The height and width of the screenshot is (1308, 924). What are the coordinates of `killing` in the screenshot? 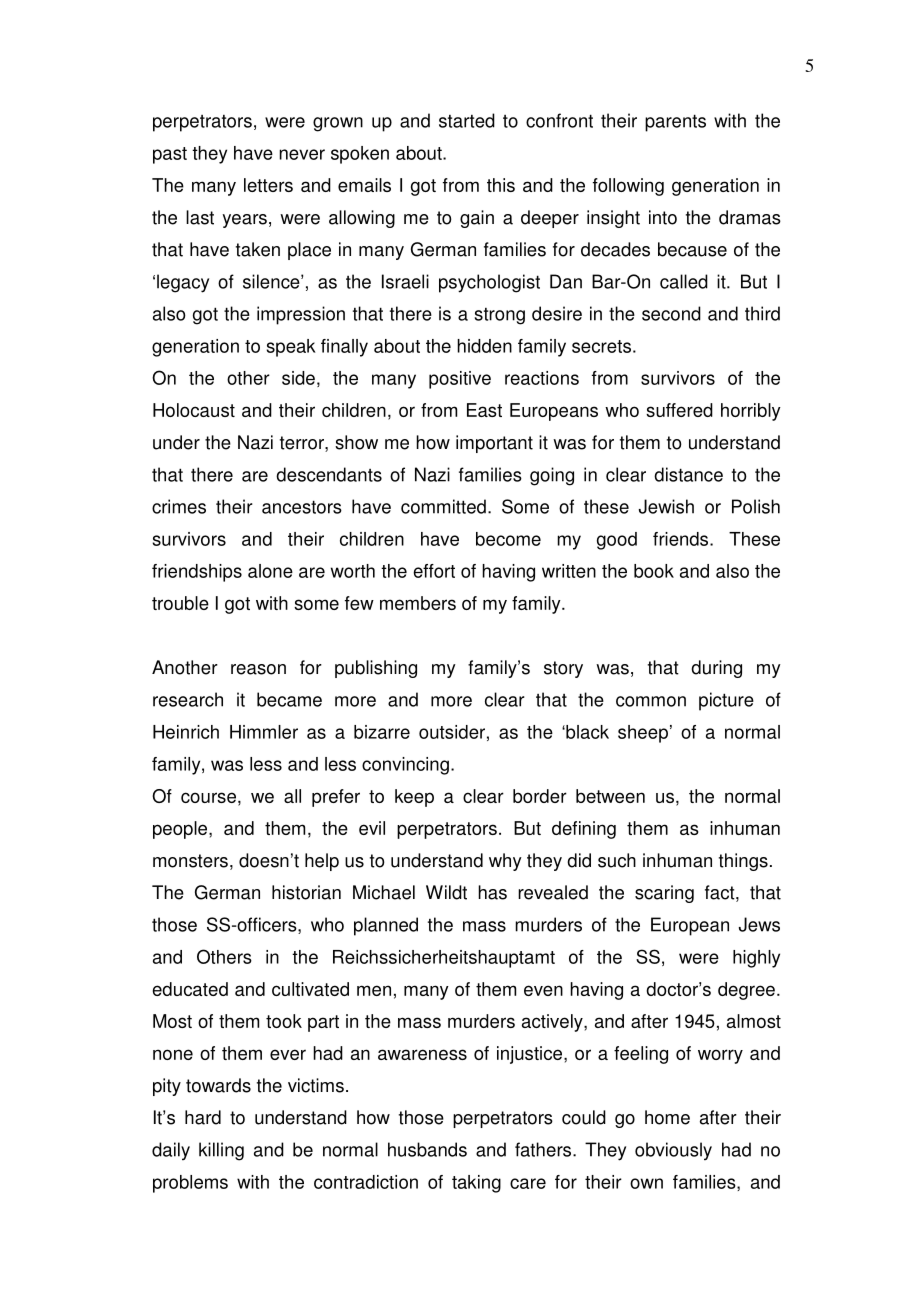 It's located at (221, 1151).
